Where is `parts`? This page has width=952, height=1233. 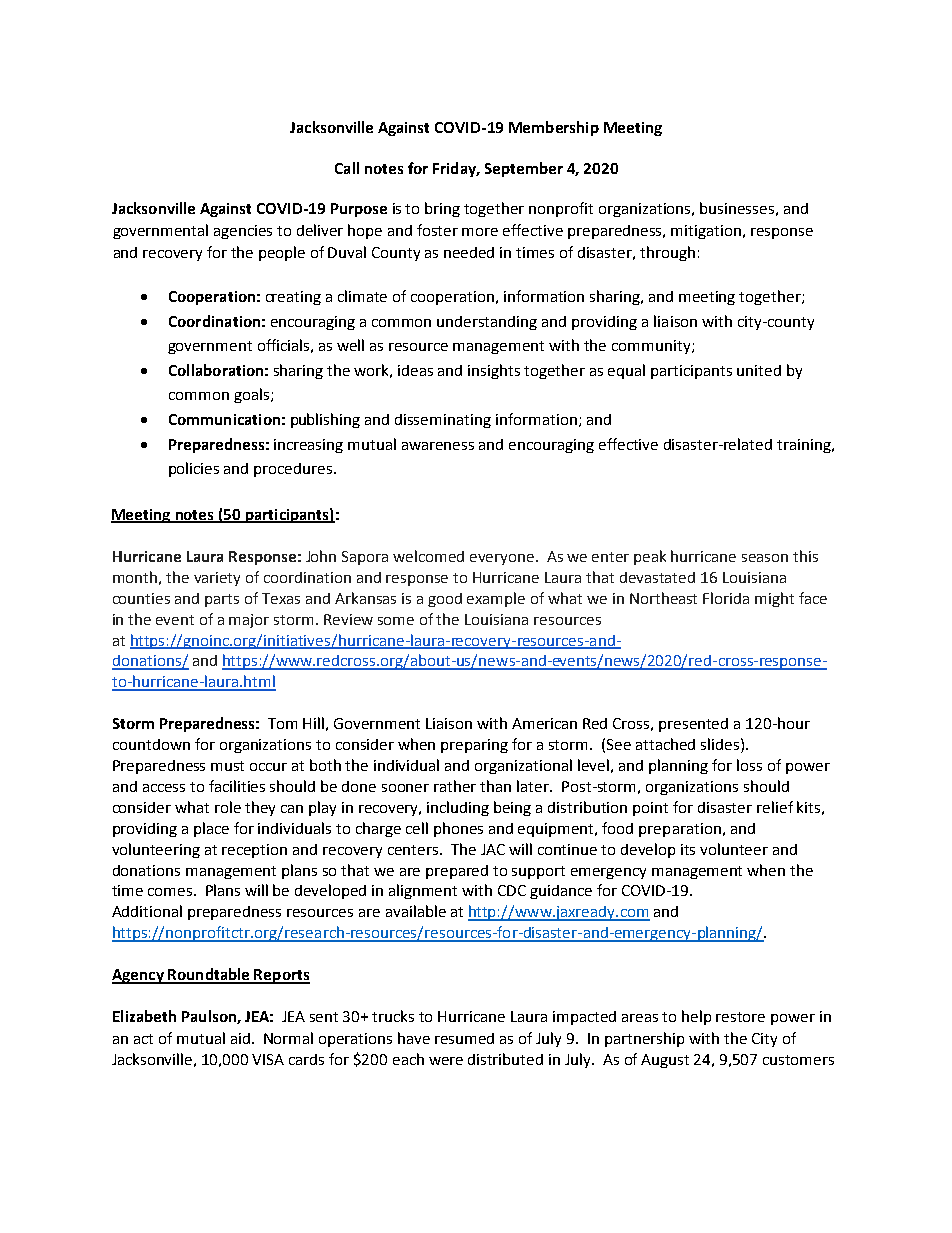 parts is located at coordinates (222, 600).
